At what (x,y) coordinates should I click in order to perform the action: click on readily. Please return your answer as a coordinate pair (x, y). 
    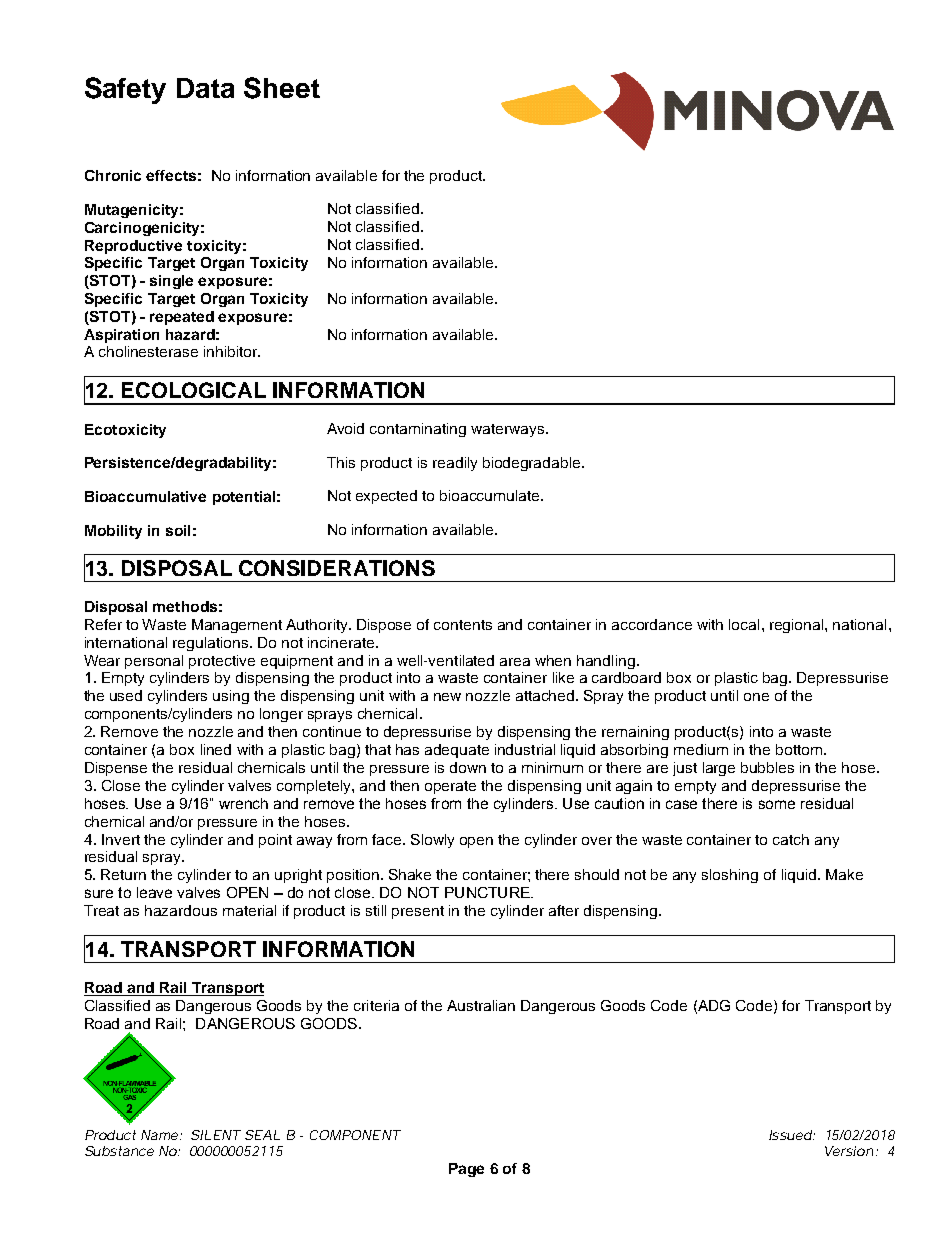
    Looking at the image, I should click on (455, 464).
